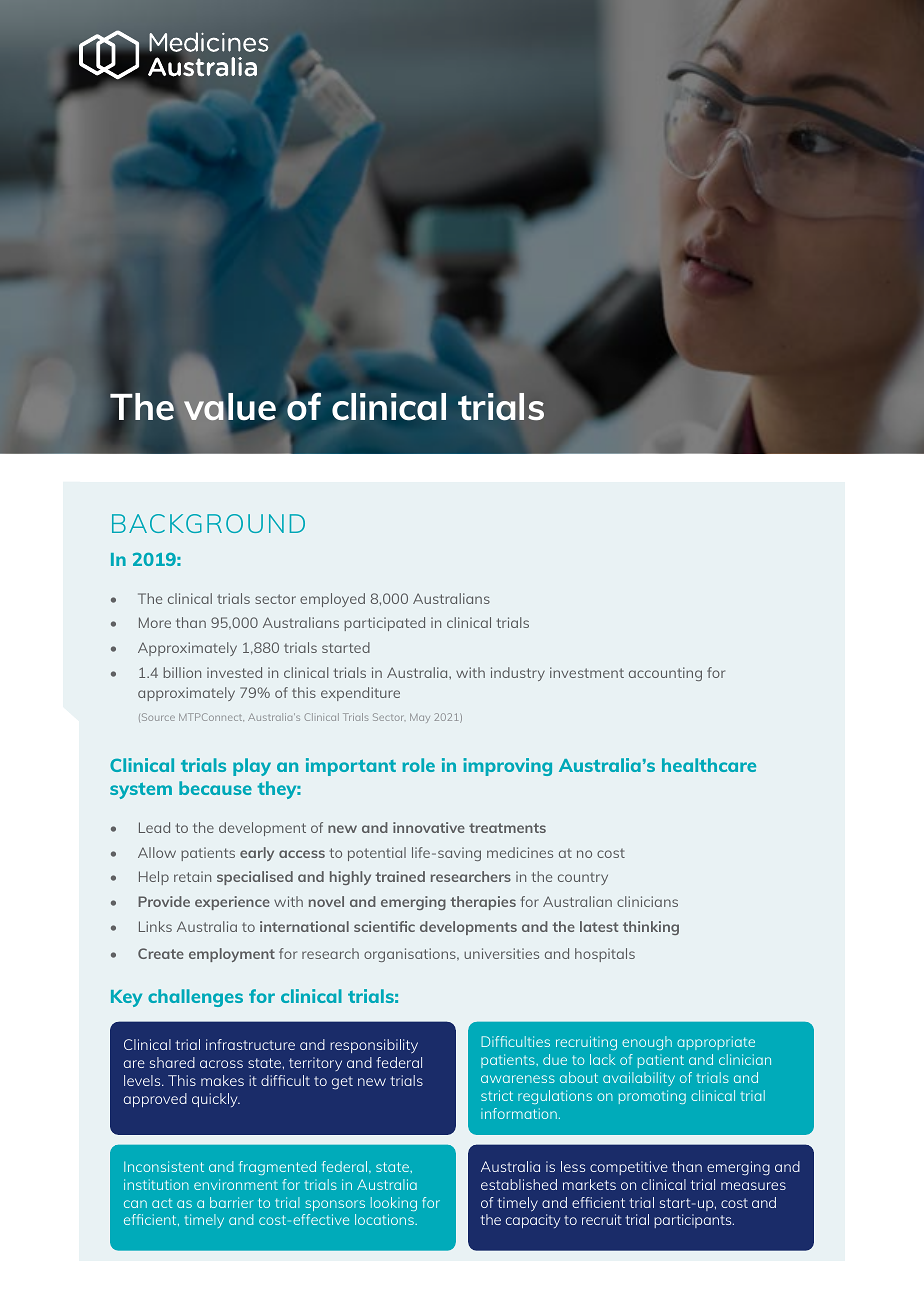  What do you see at coordinates (232, 1202) in the screenshot?
I see `barrier` at bounding box center [232, 1202].
